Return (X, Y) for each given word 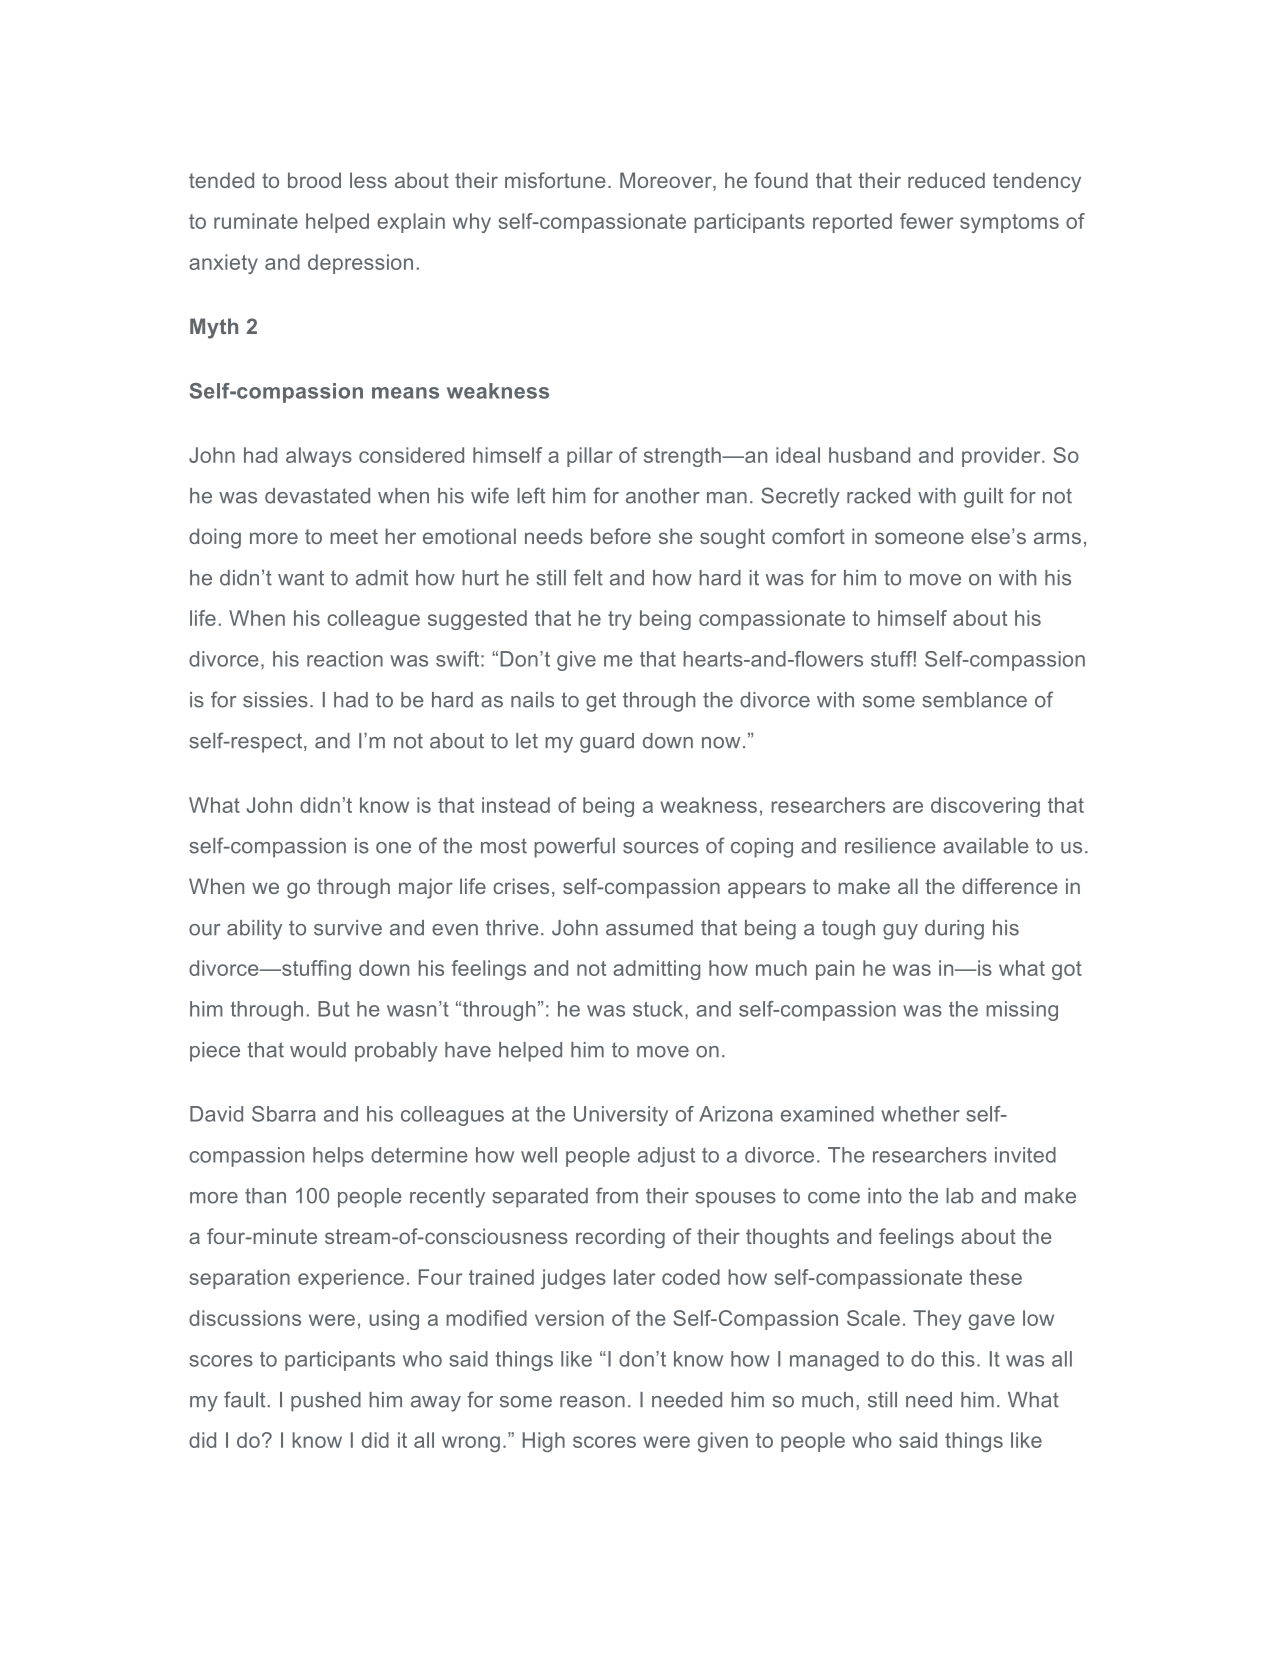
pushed (326, 1402)
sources (661, 848)
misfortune (555, 180)
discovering (985, 807)
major (426, 888)
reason (592, 1402)
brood (314, 180)
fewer (926, 221)
